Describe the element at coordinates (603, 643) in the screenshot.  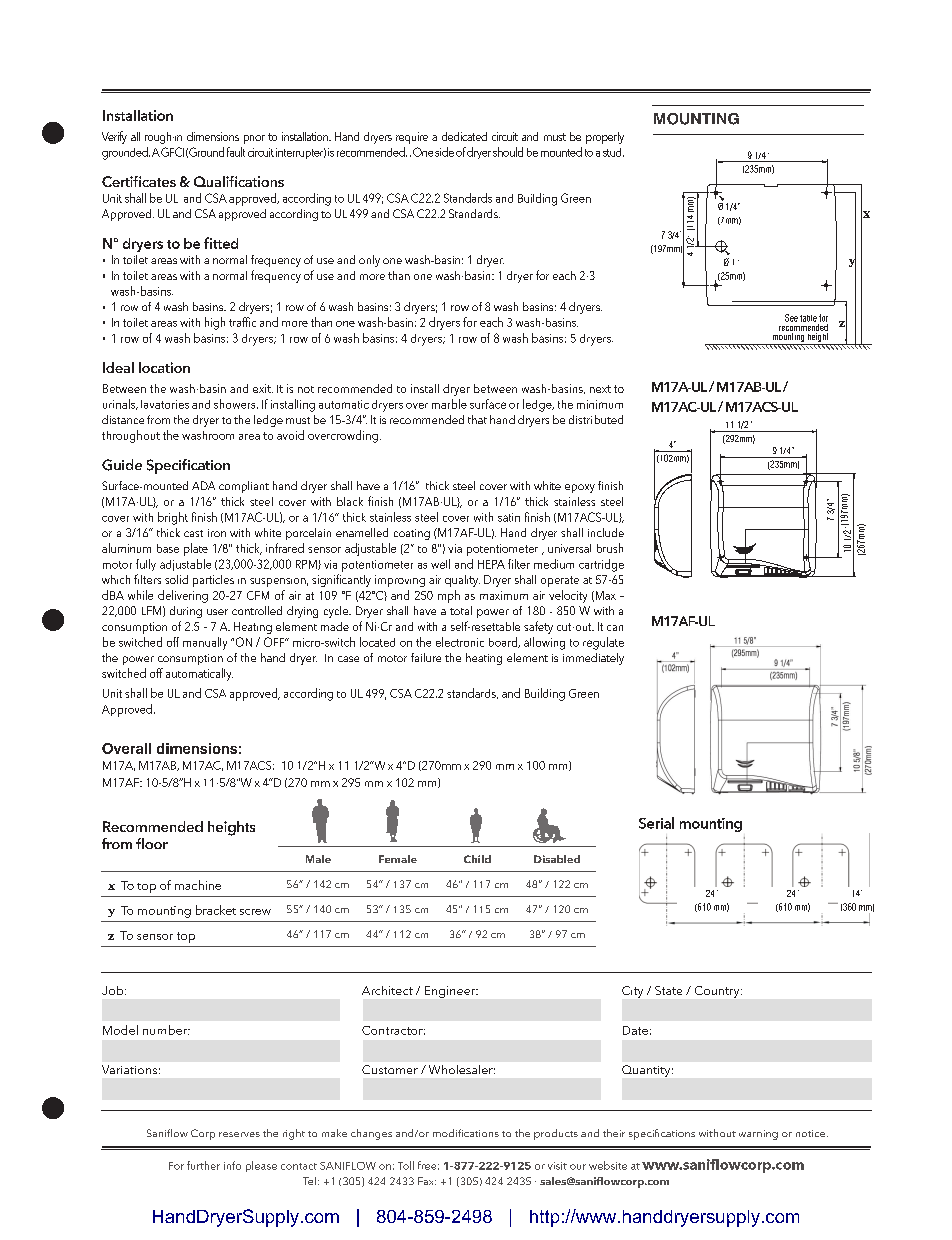
I see `regulate` at that location.
